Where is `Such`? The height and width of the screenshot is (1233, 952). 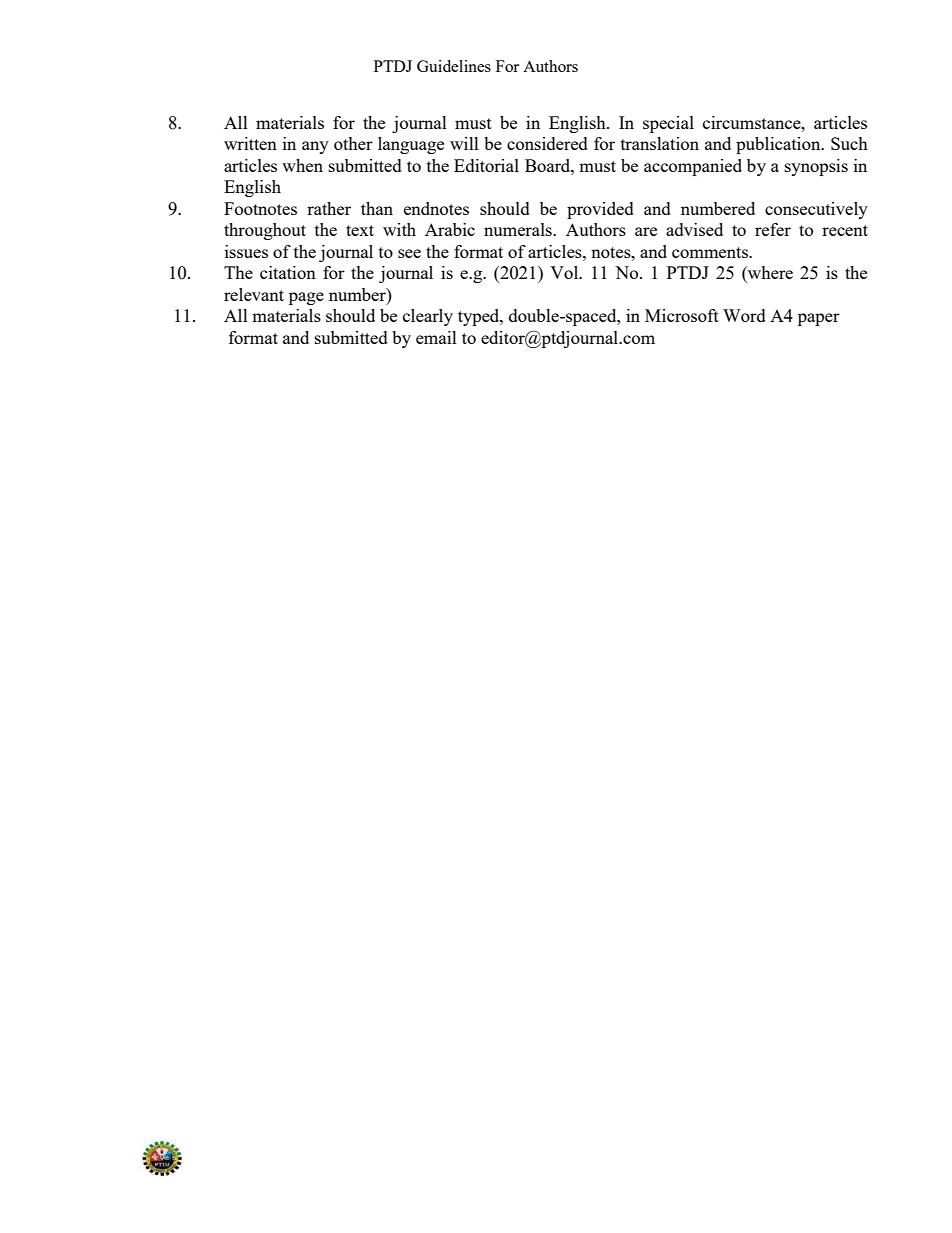 Such is located at coordinates (849, 143).
